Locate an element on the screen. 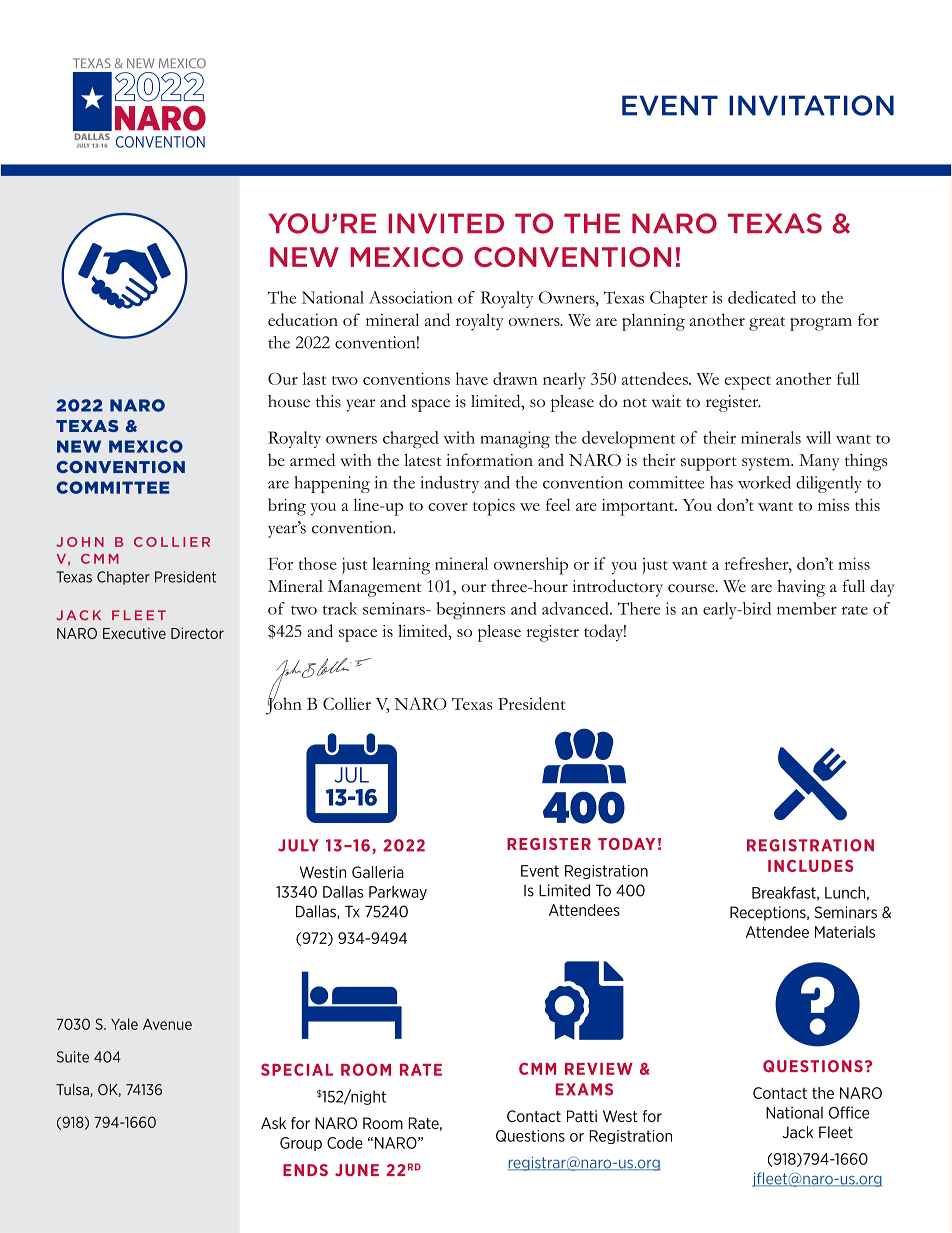 The width and height of the screenshot is (952, 1233). advanced is located at coordinates (576, 608).
